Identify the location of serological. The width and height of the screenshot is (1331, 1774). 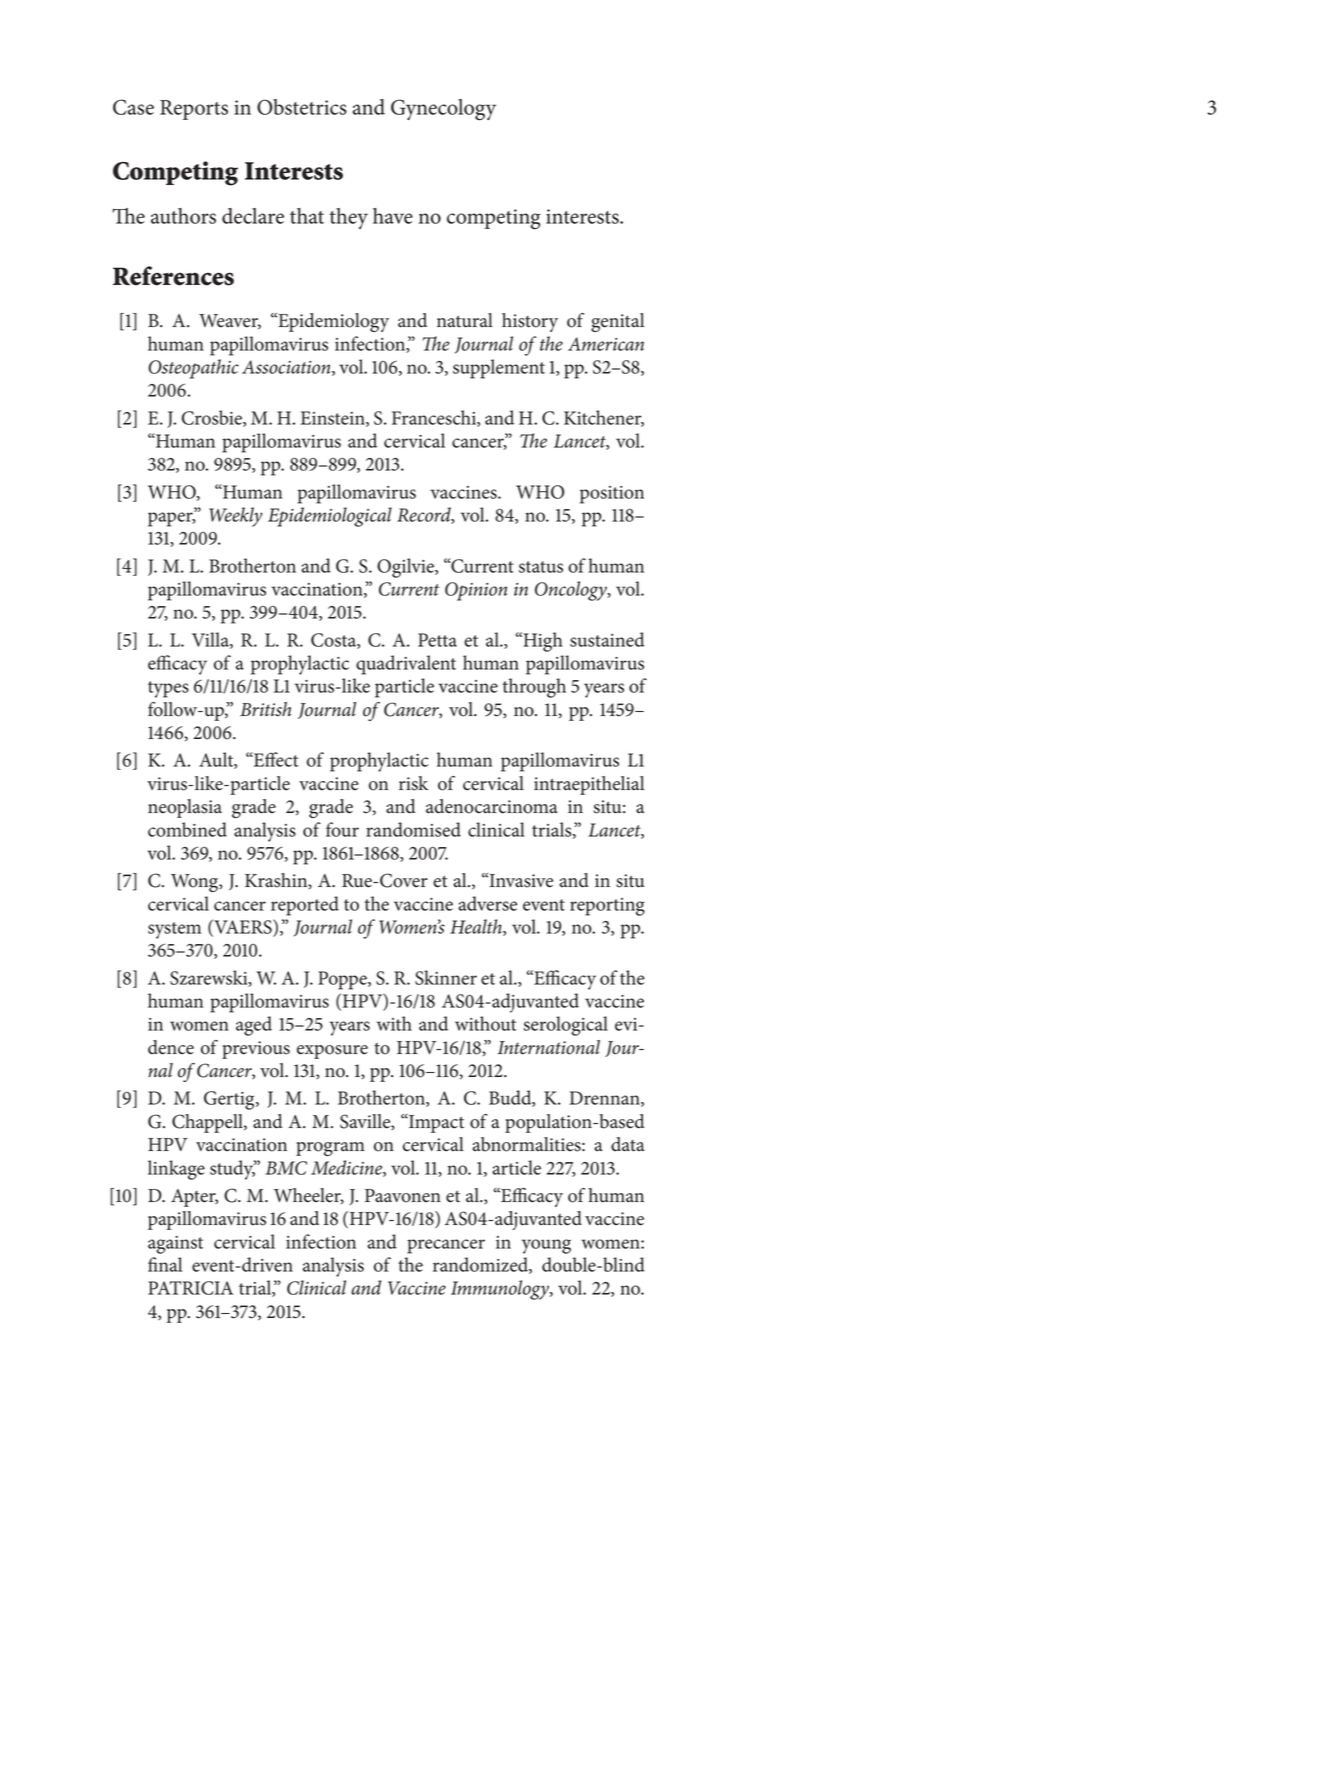
(565, 1026).
